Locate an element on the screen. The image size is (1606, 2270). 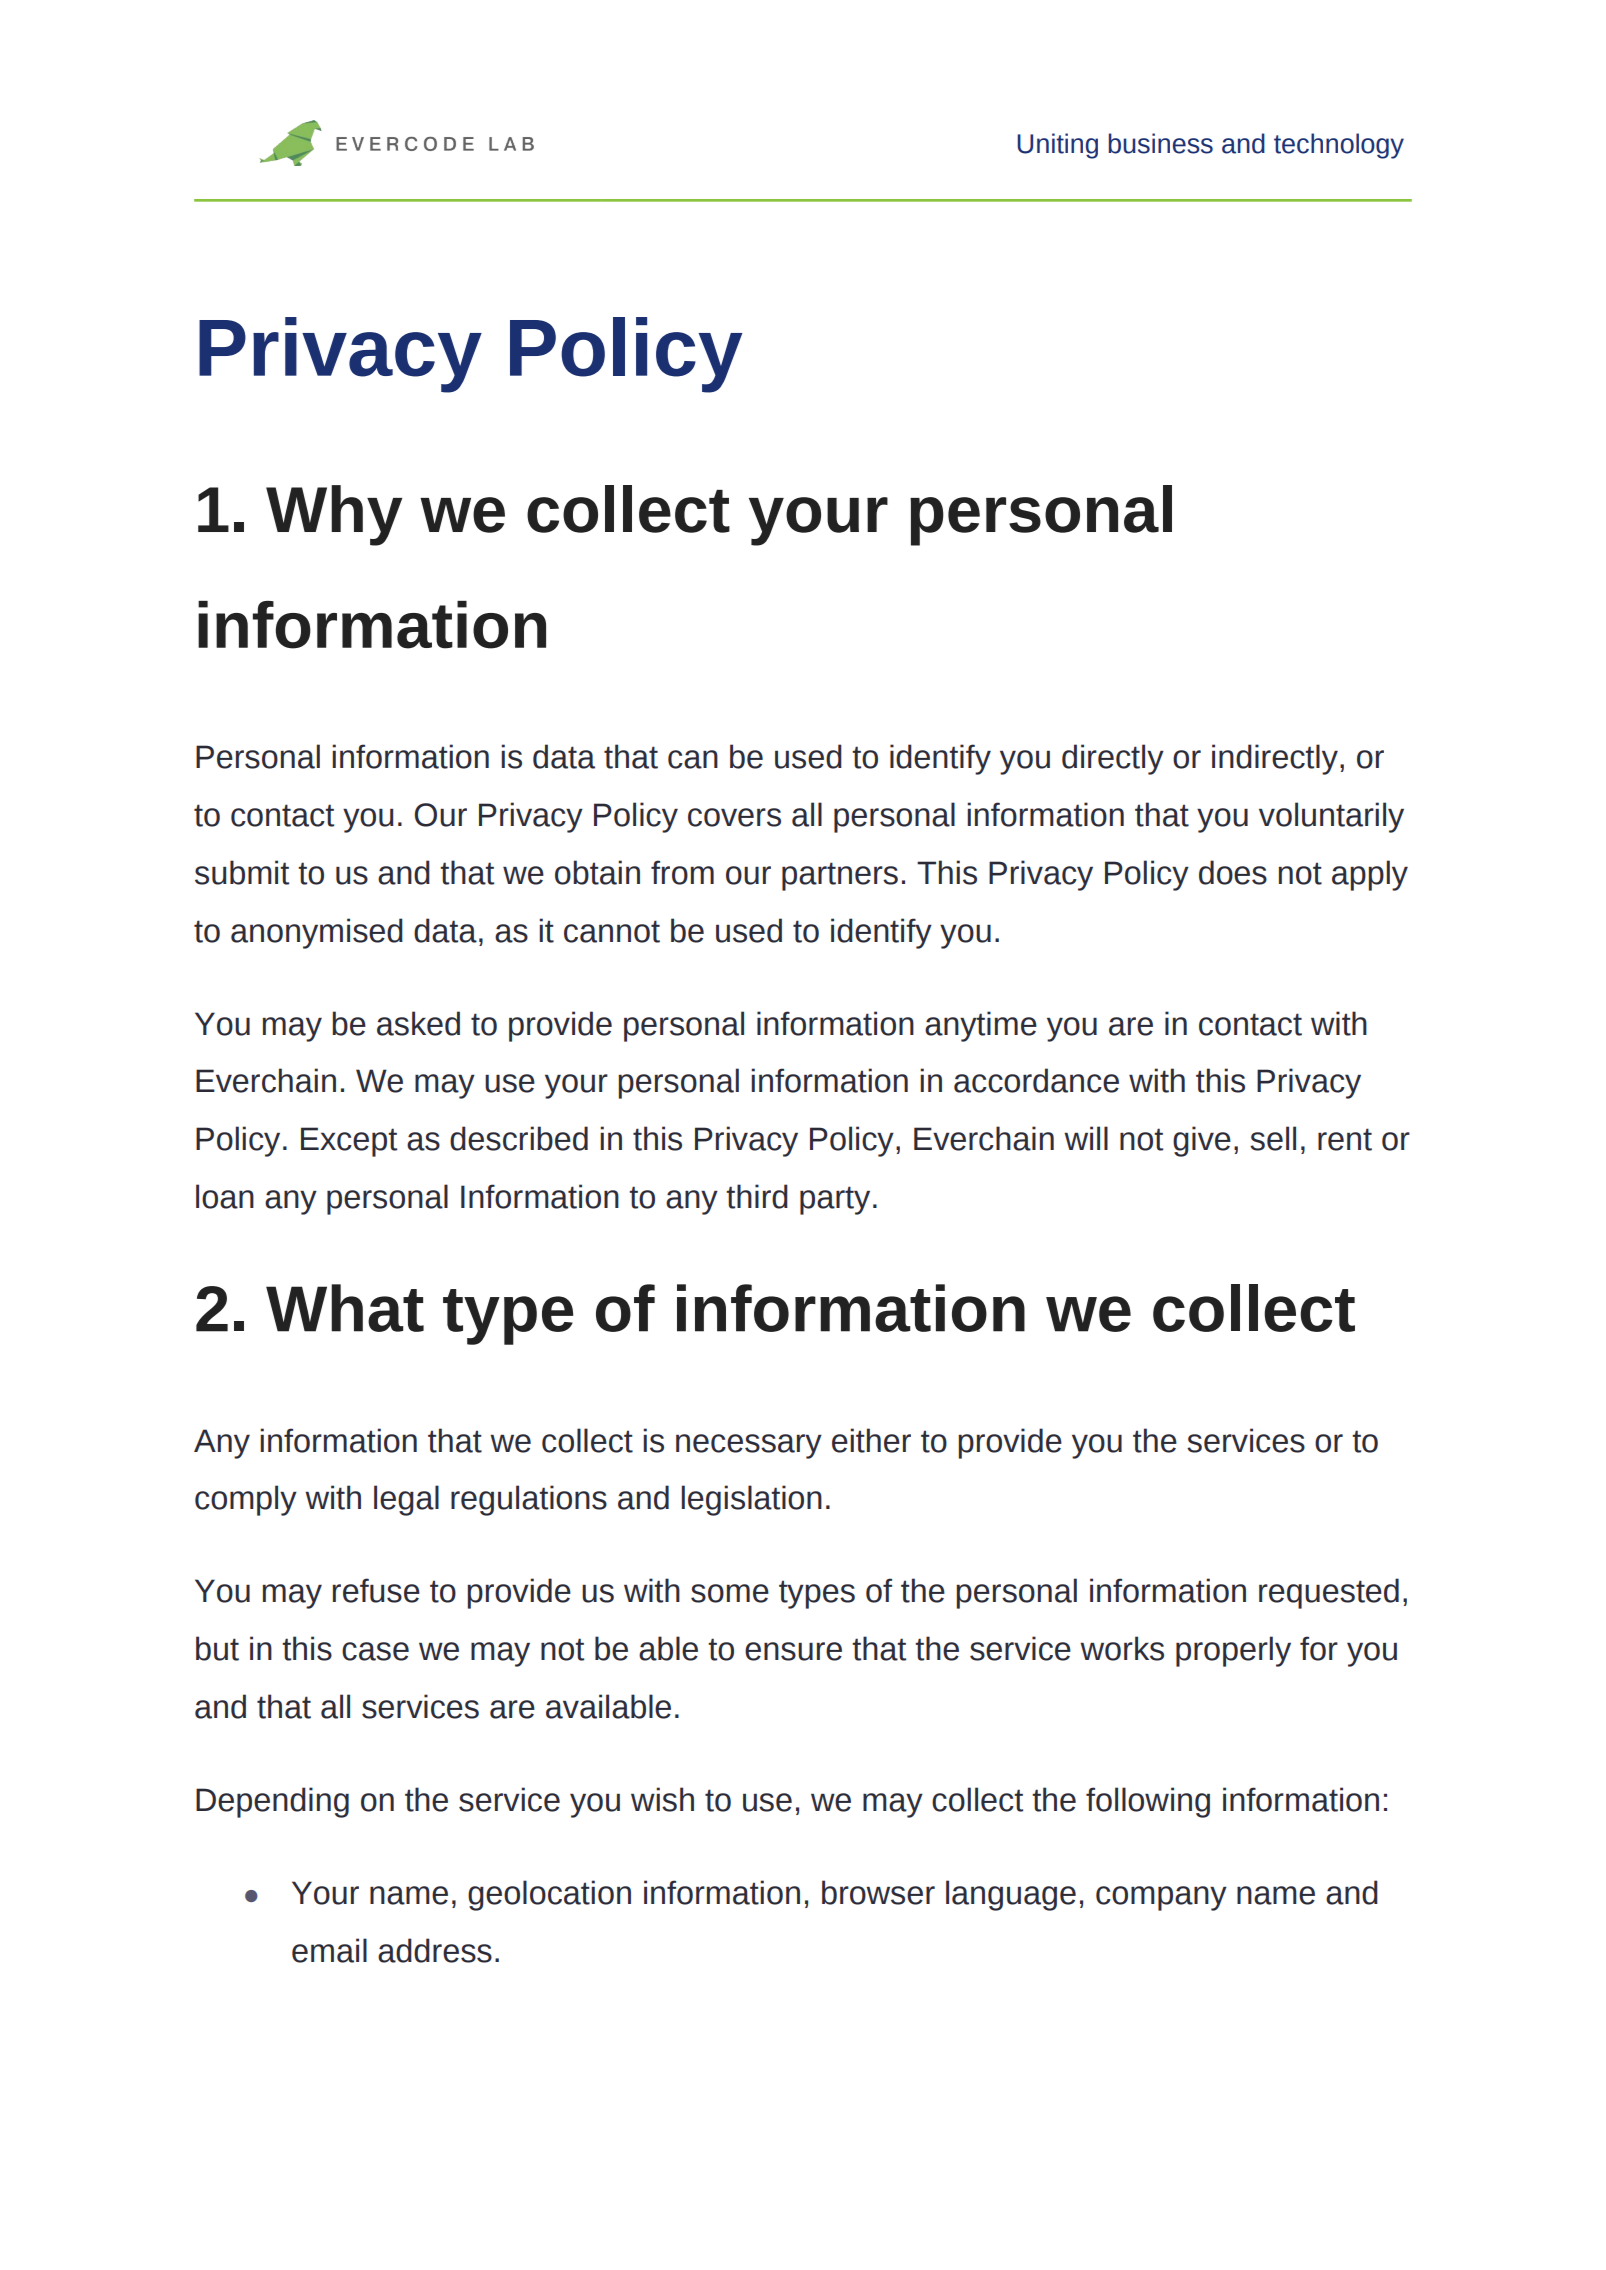
business is located at coordinates (1160, 143).
